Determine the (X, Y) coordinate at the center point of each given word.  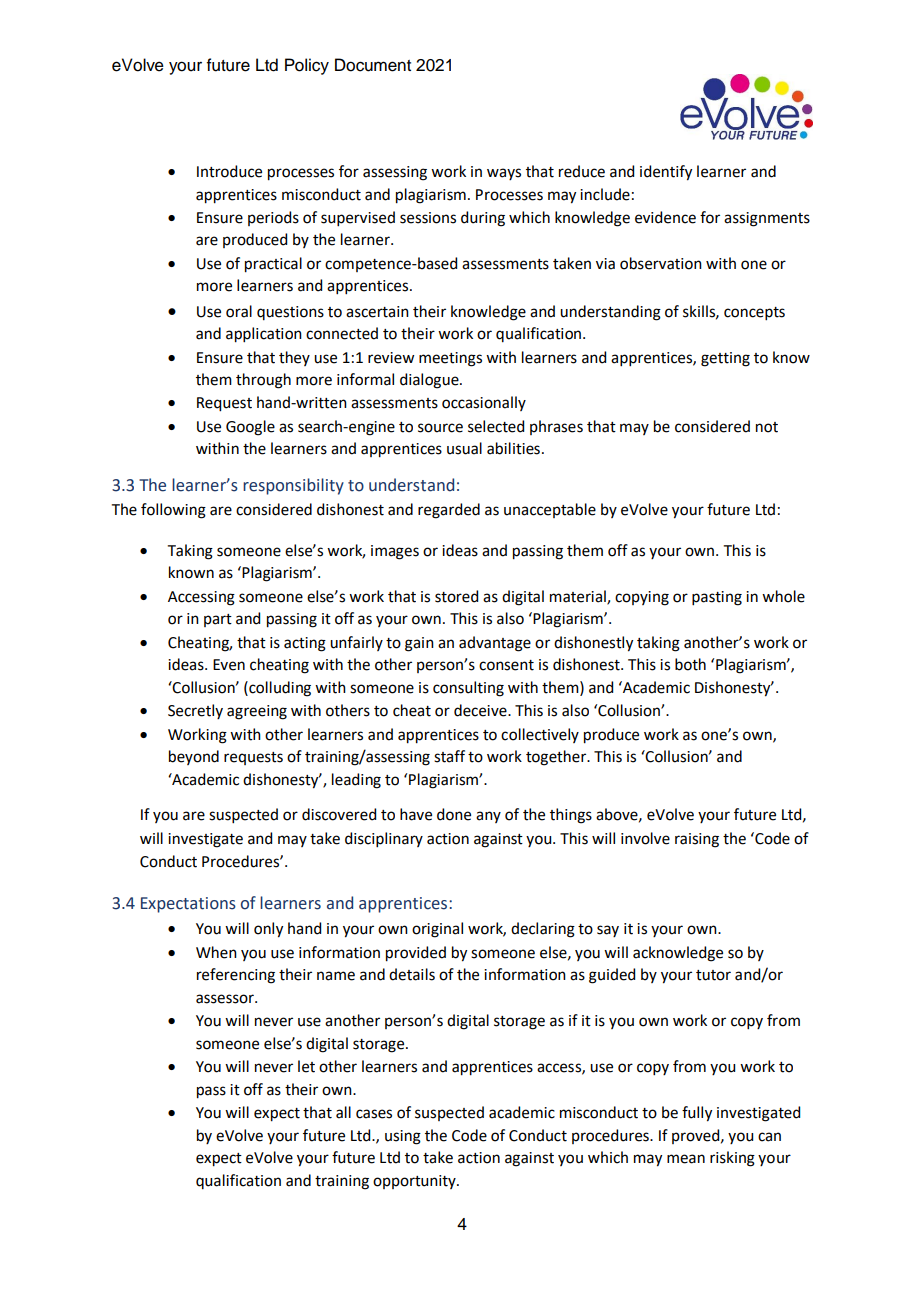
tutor (713, 975)
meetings (450, 359)
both (690, 664)
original (437, 930)
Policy (307, 66)
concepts (754, 313)
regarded (449, 511)
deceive (481, 710)
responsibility (293, 486)
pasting (717, 598)
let (306, 1066)
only (268, 930)
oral (239, 311)
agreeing (257, 712)
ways (504, 174)
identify (666, 173)
